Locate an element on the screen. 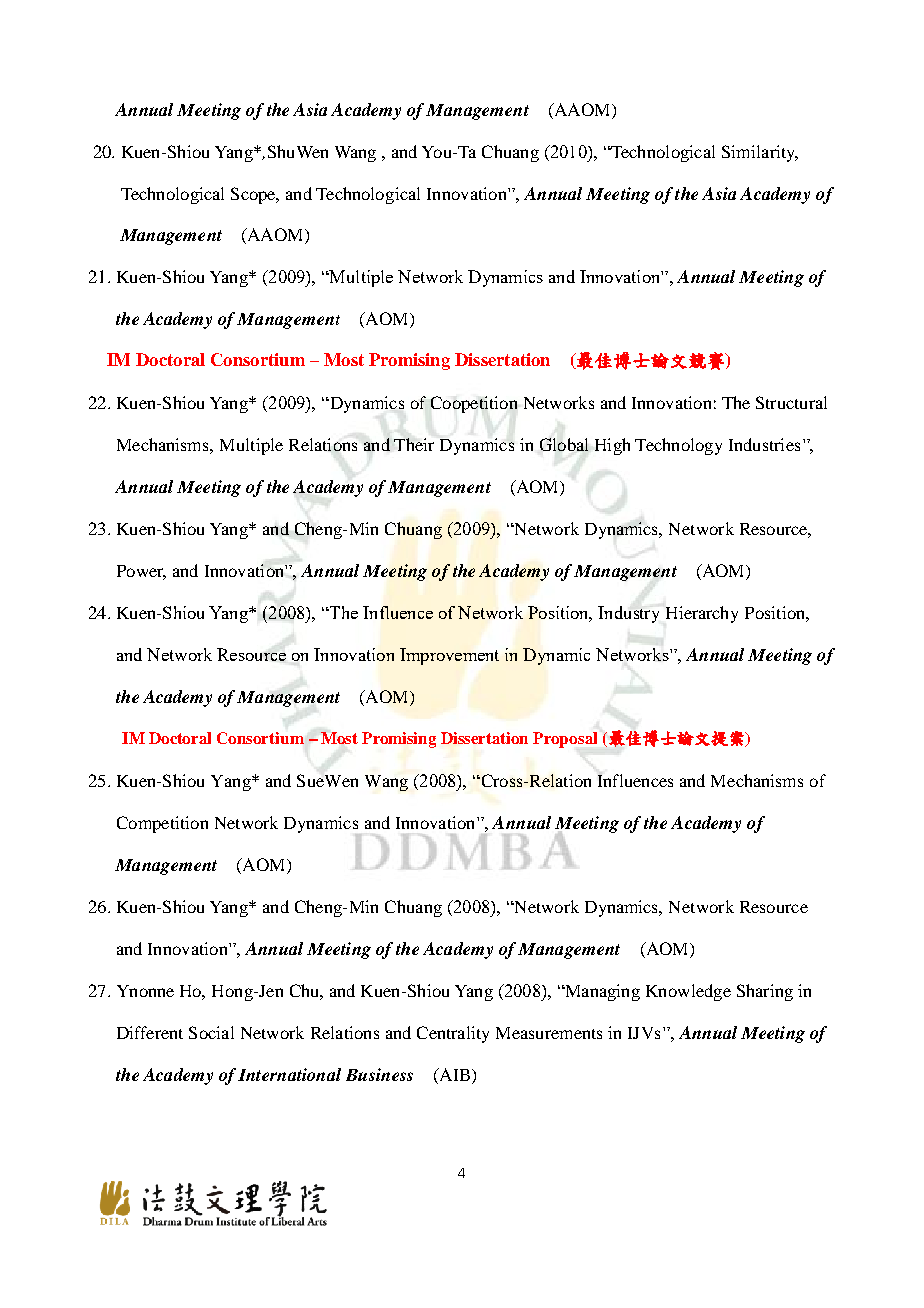 The height and width of the screenshot is (1308, 924). Technology is located at coordinates (678, 446).
